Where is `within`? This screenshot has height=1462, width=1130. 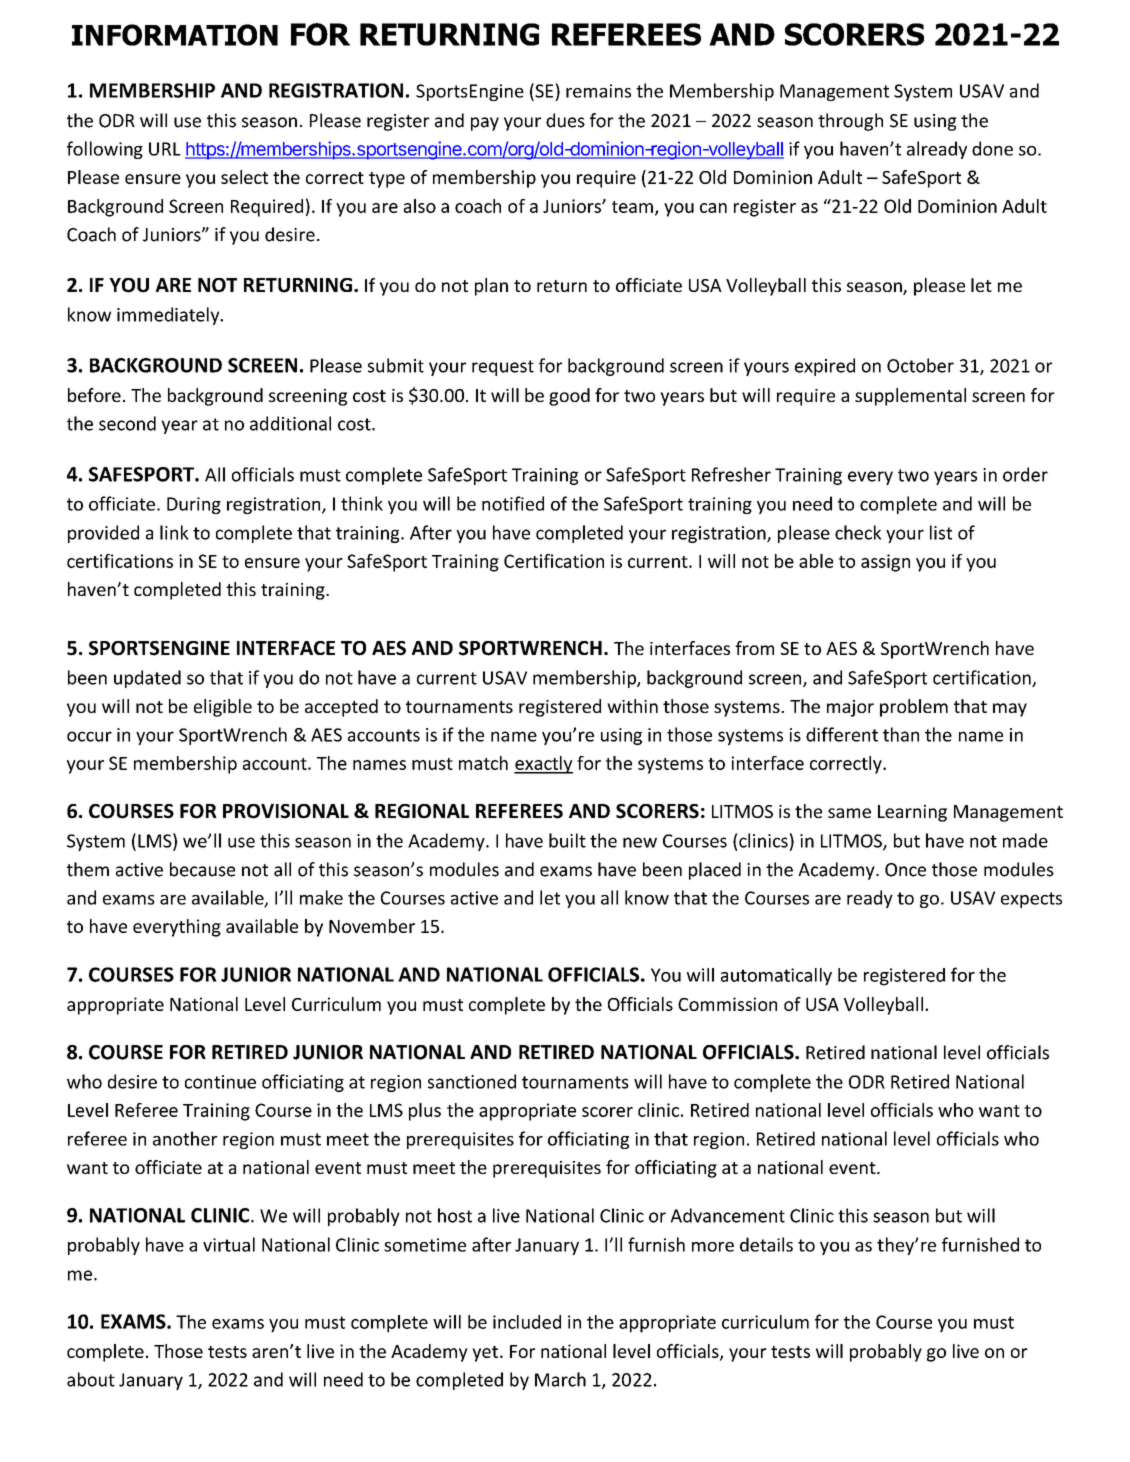 within is located at coordinates (632, 706).
